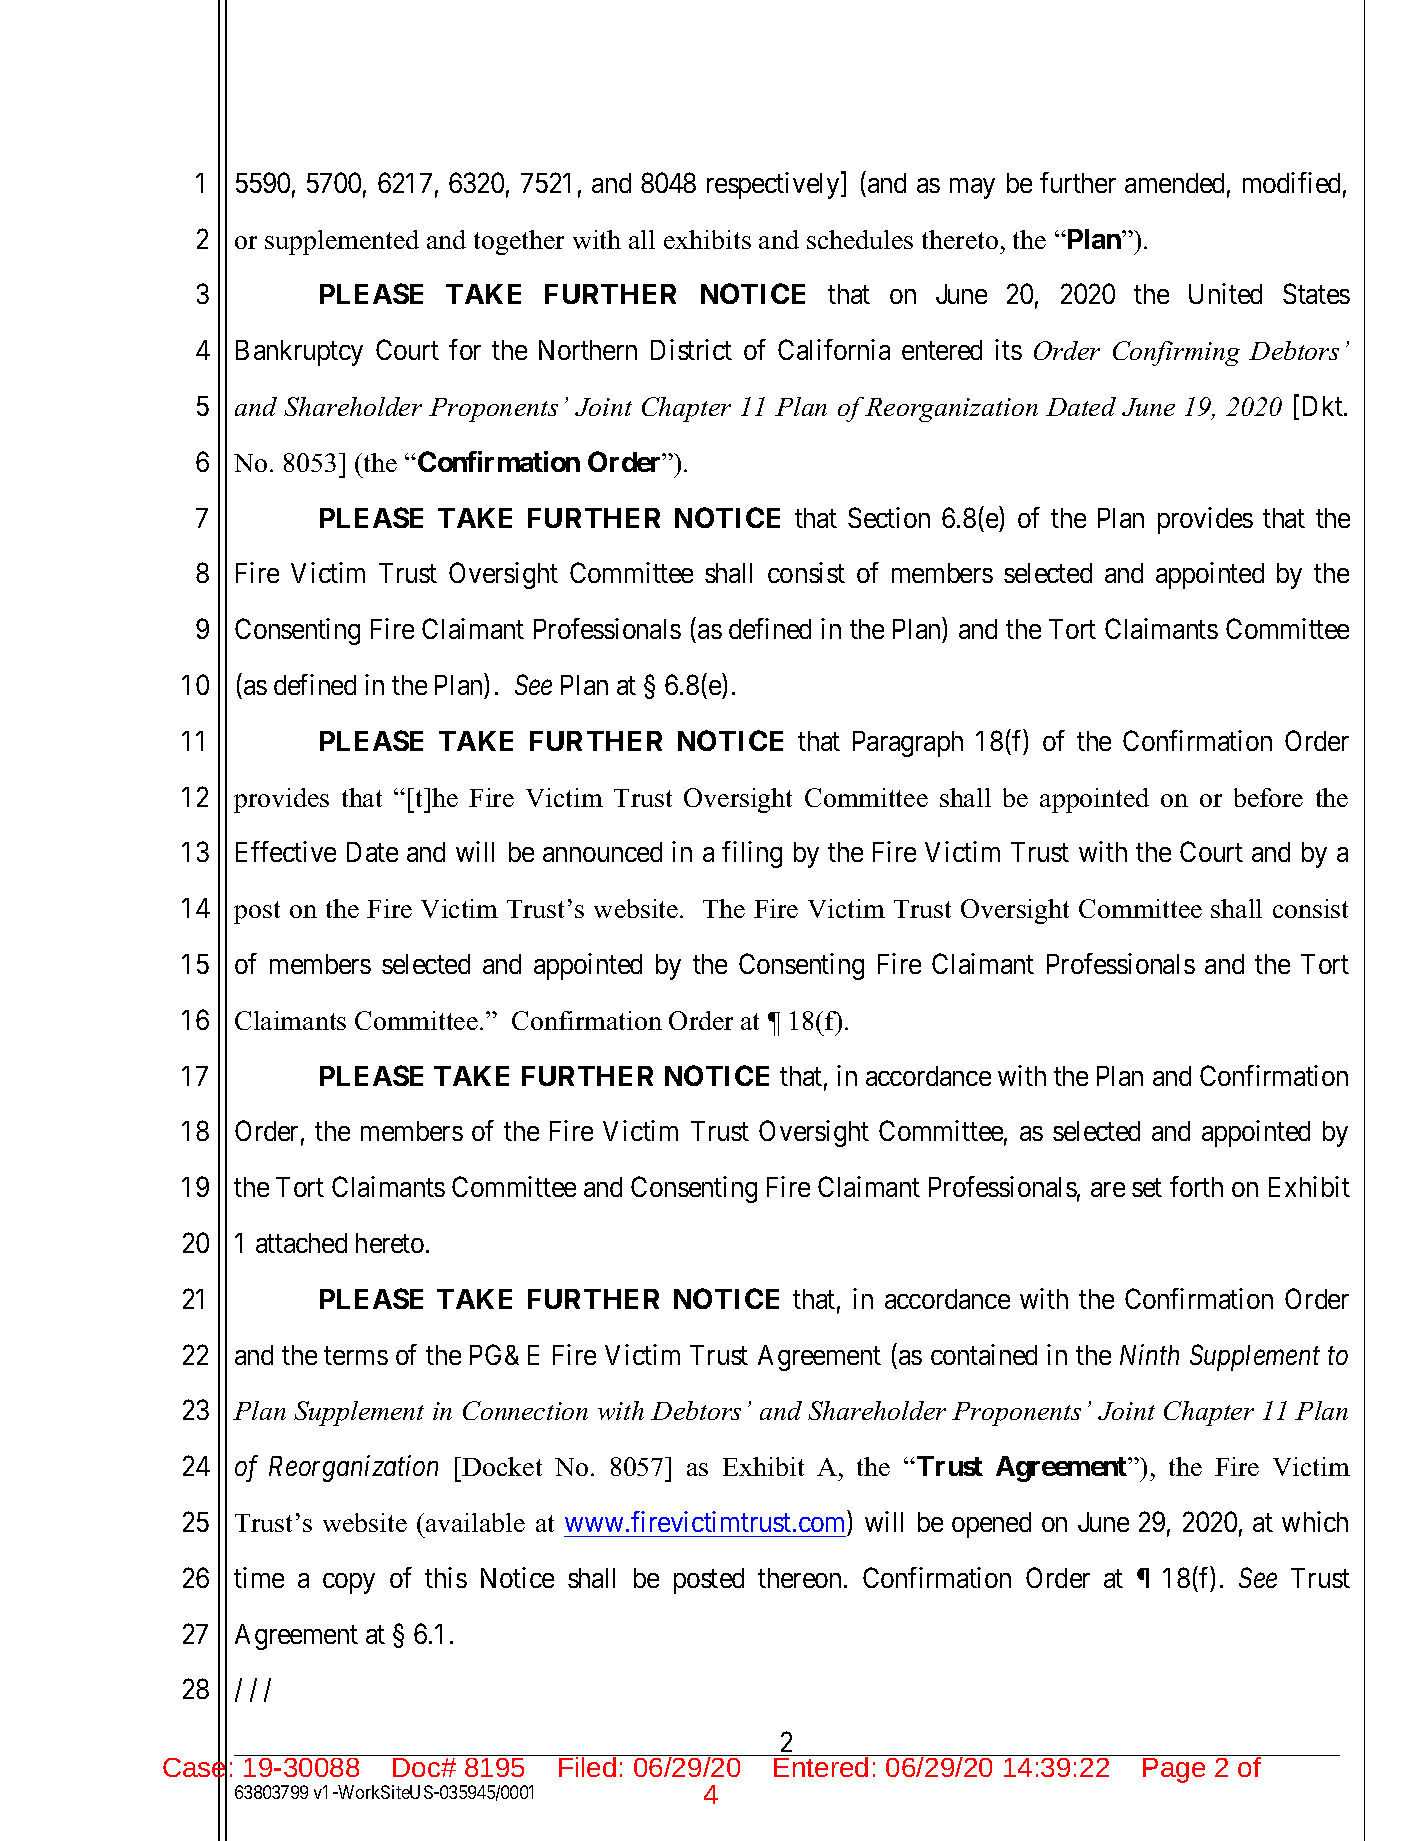  I want to click on Effective, so click(286, 851).
